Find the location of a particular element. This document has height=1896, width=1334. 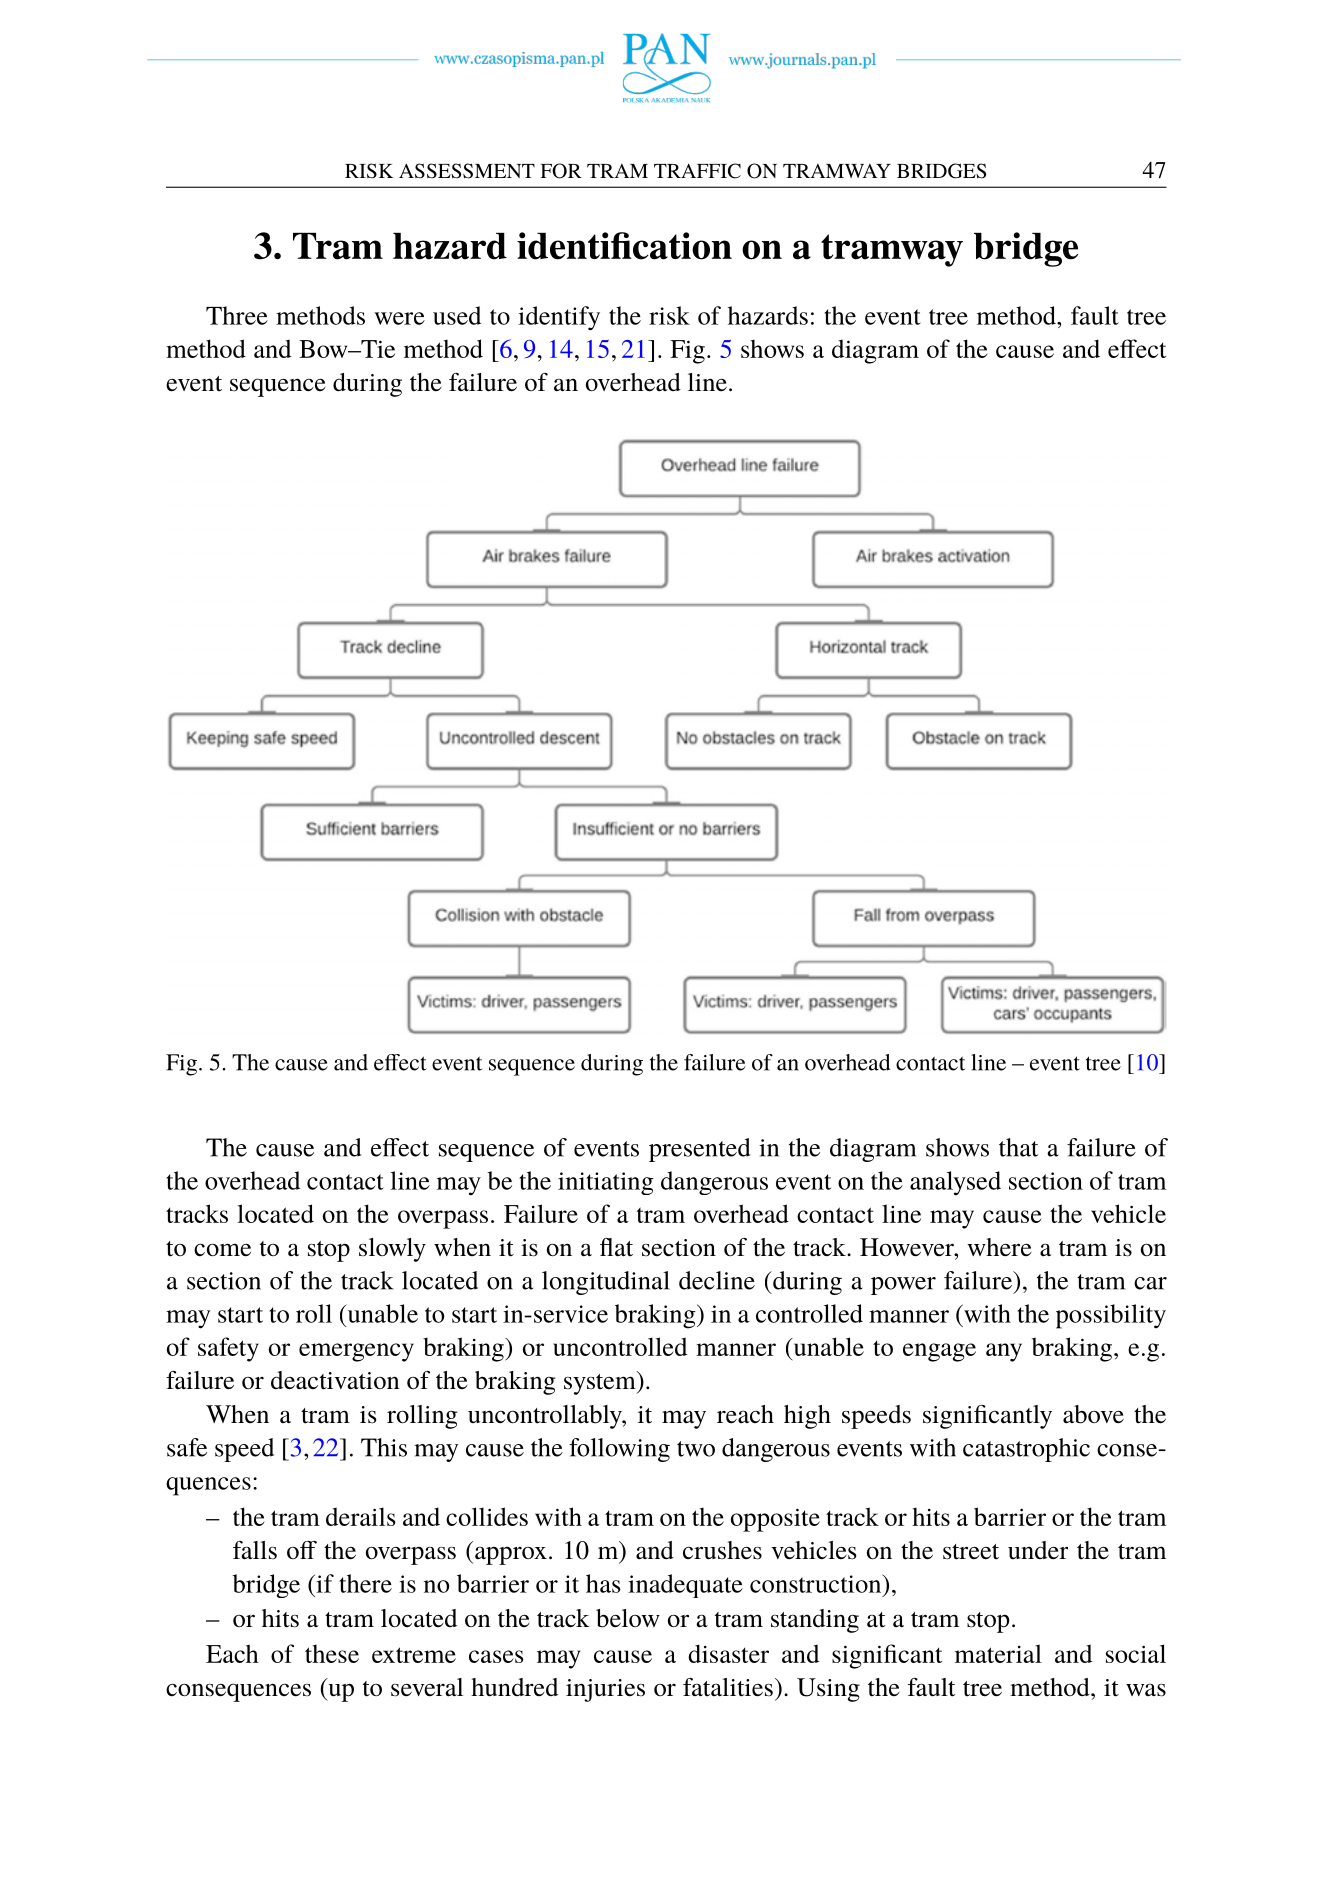

slowly is located at coordinates (392, 1250).
